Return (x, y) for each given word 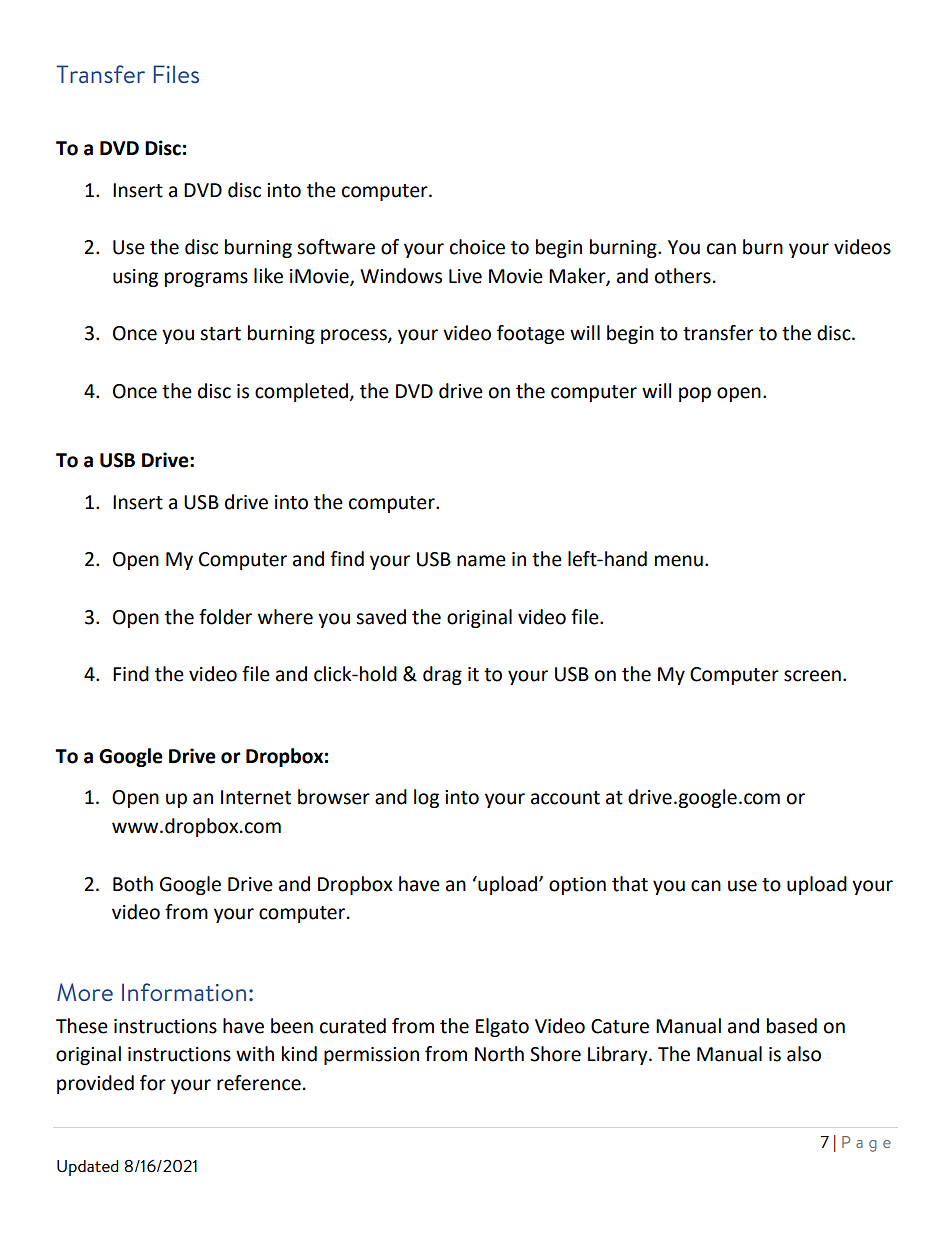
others (683, 276)
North (499, 1054)
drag (442, 675)
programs (206, 279)
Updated (87, 1168)
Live (465, 276)
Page (866, 1144)
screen (812, 676)
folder (225, 617)
